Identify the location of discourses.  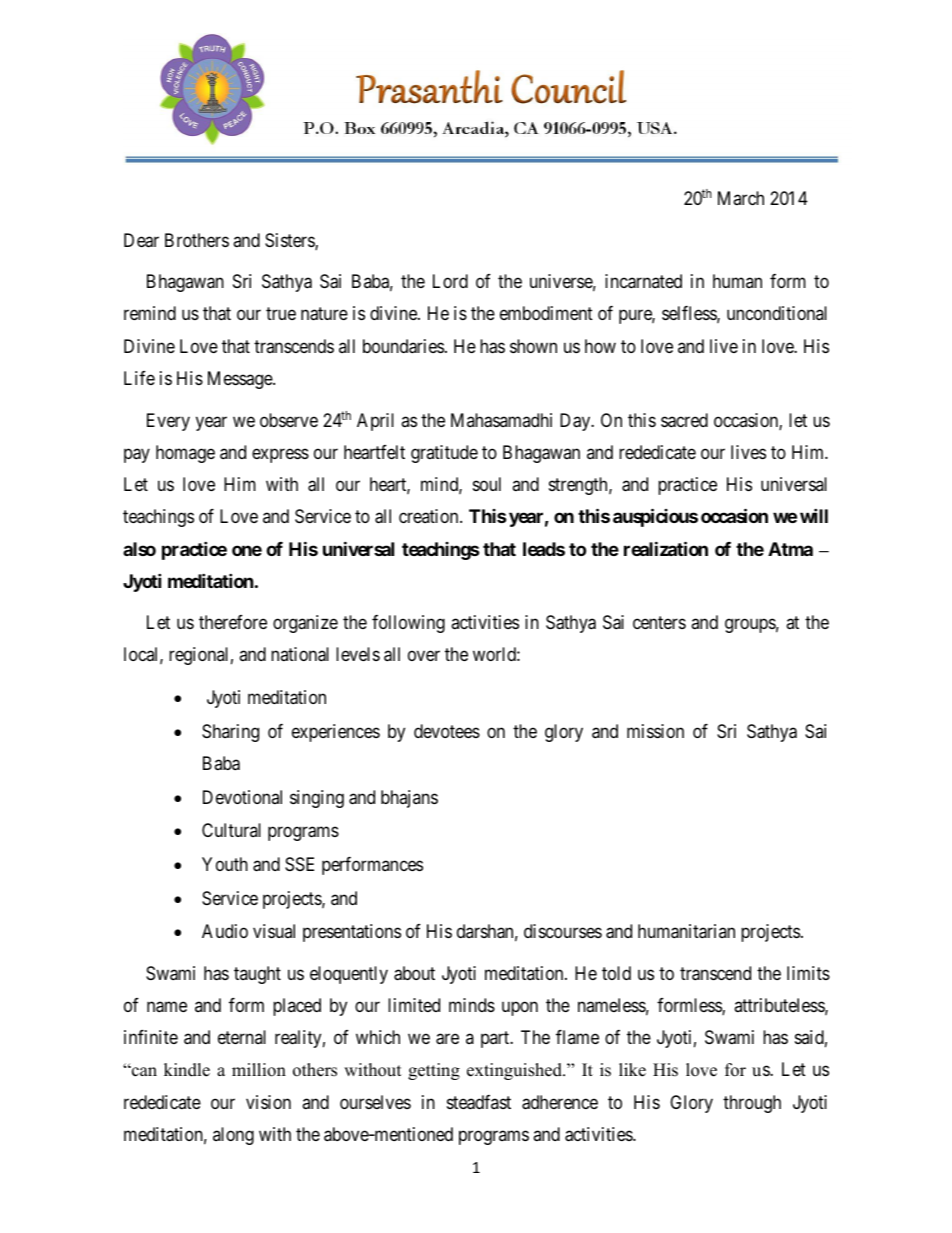
(563, 931).
